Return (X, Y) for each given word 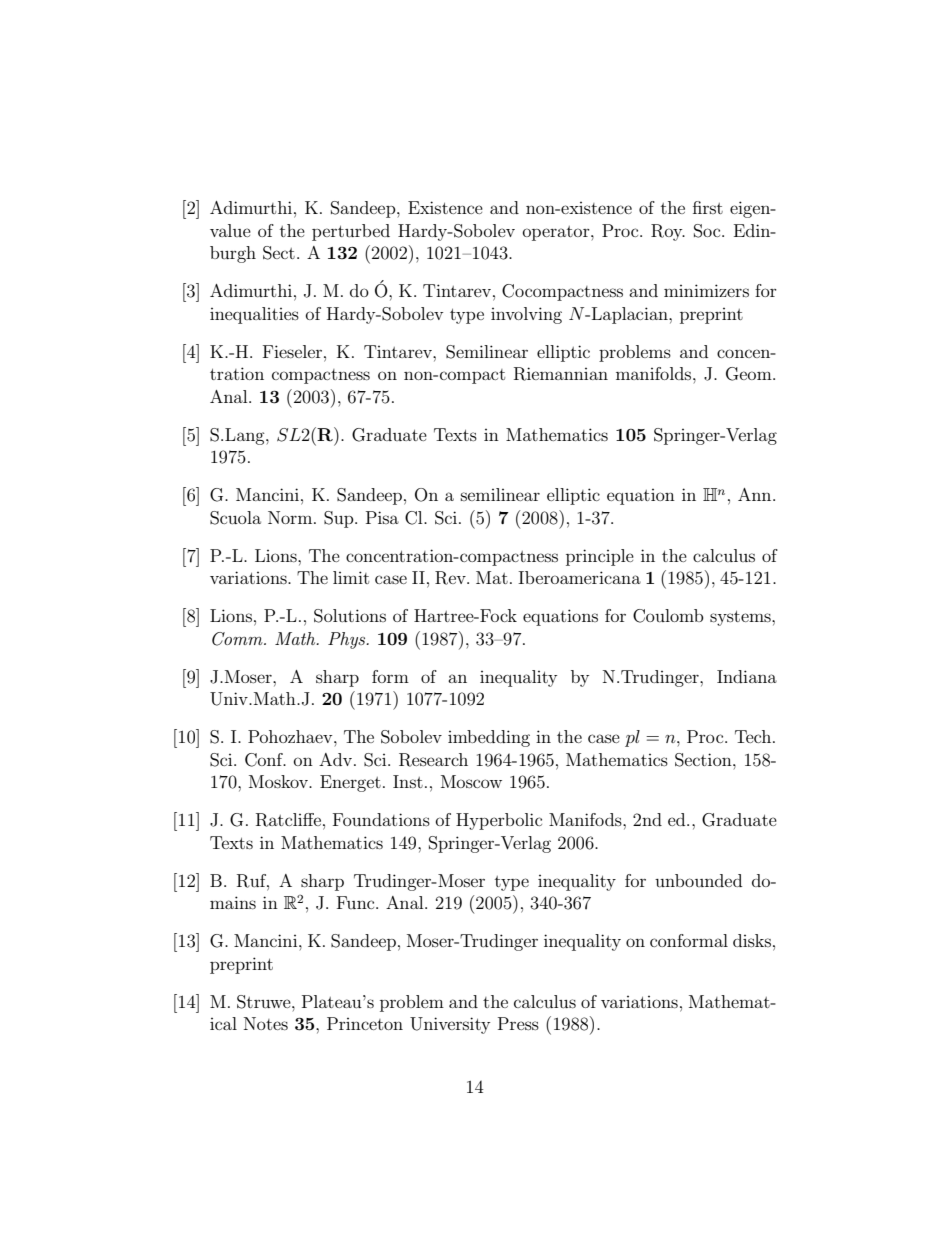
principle (600, 557)
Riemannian (561, 374)
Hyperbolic (499, 821)
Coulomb (668, 616)
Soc (708, 231)
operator (557, 233)
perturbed (351, 232)
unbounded (698, 880)
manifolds (655, 373)
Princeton (365, 1023)
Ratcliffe (288, 820)
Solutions (350, 616)
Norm (291, 517)
